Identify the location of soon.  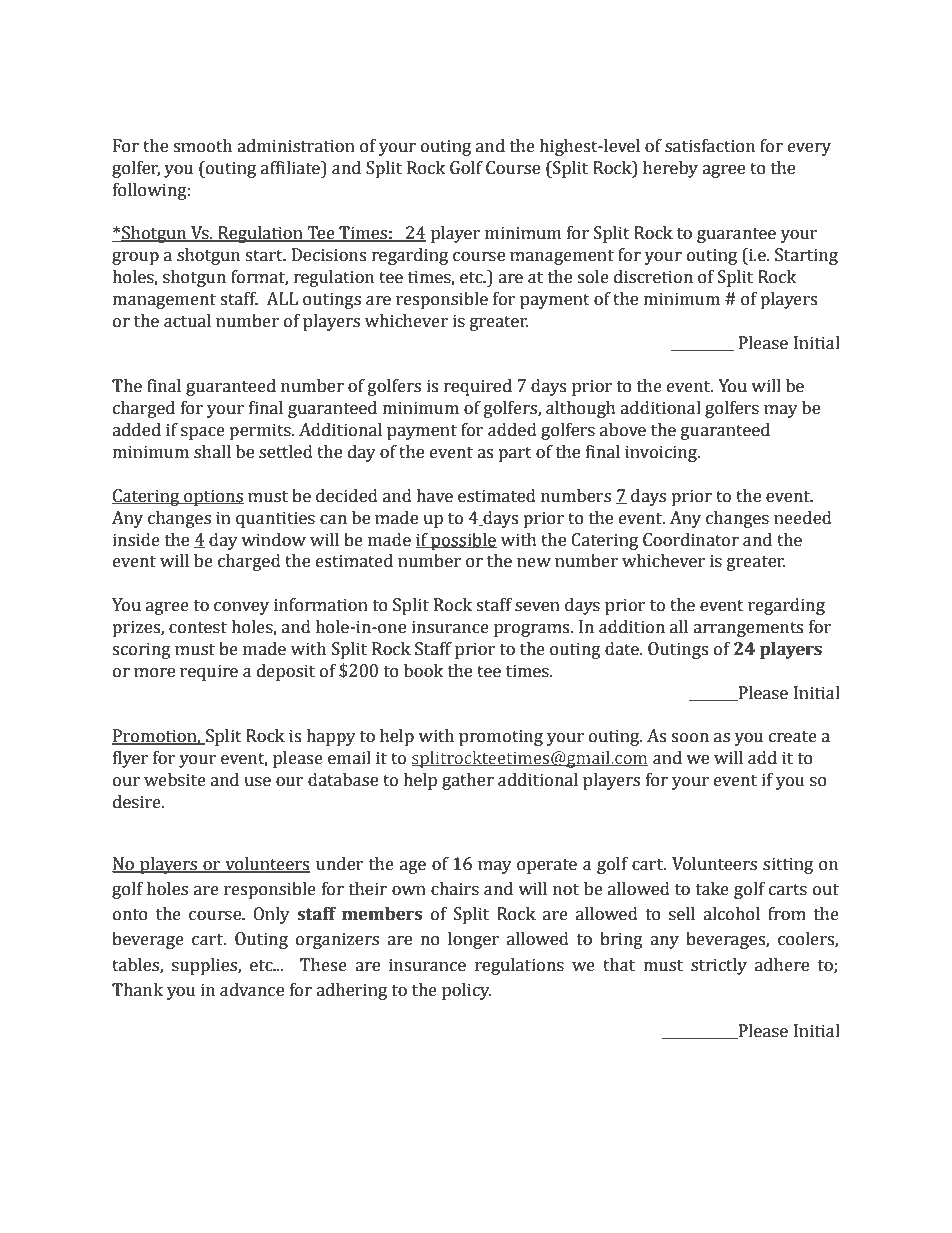
(690, 738).
